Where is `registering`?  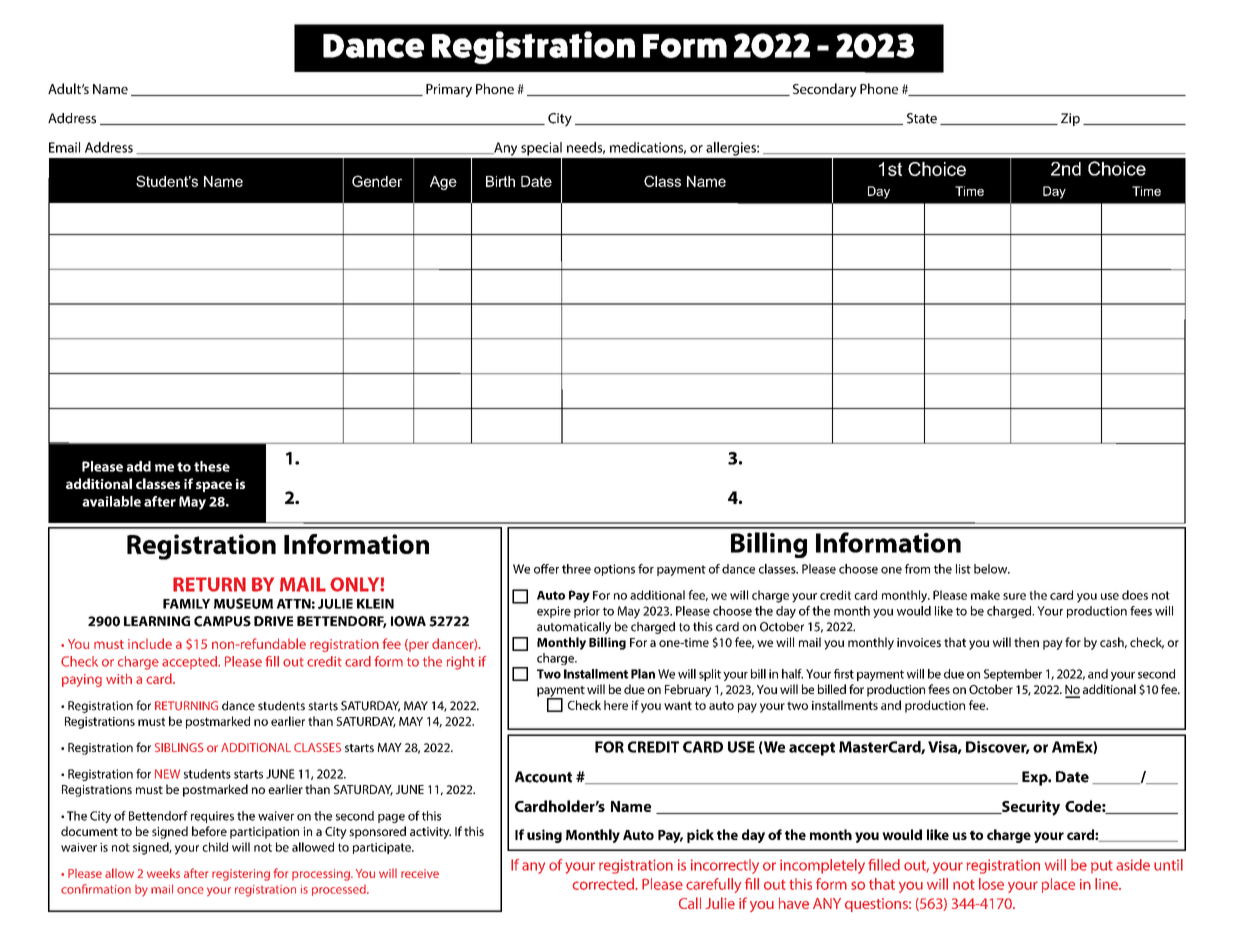 registering is located at coordinates (241, 875).
